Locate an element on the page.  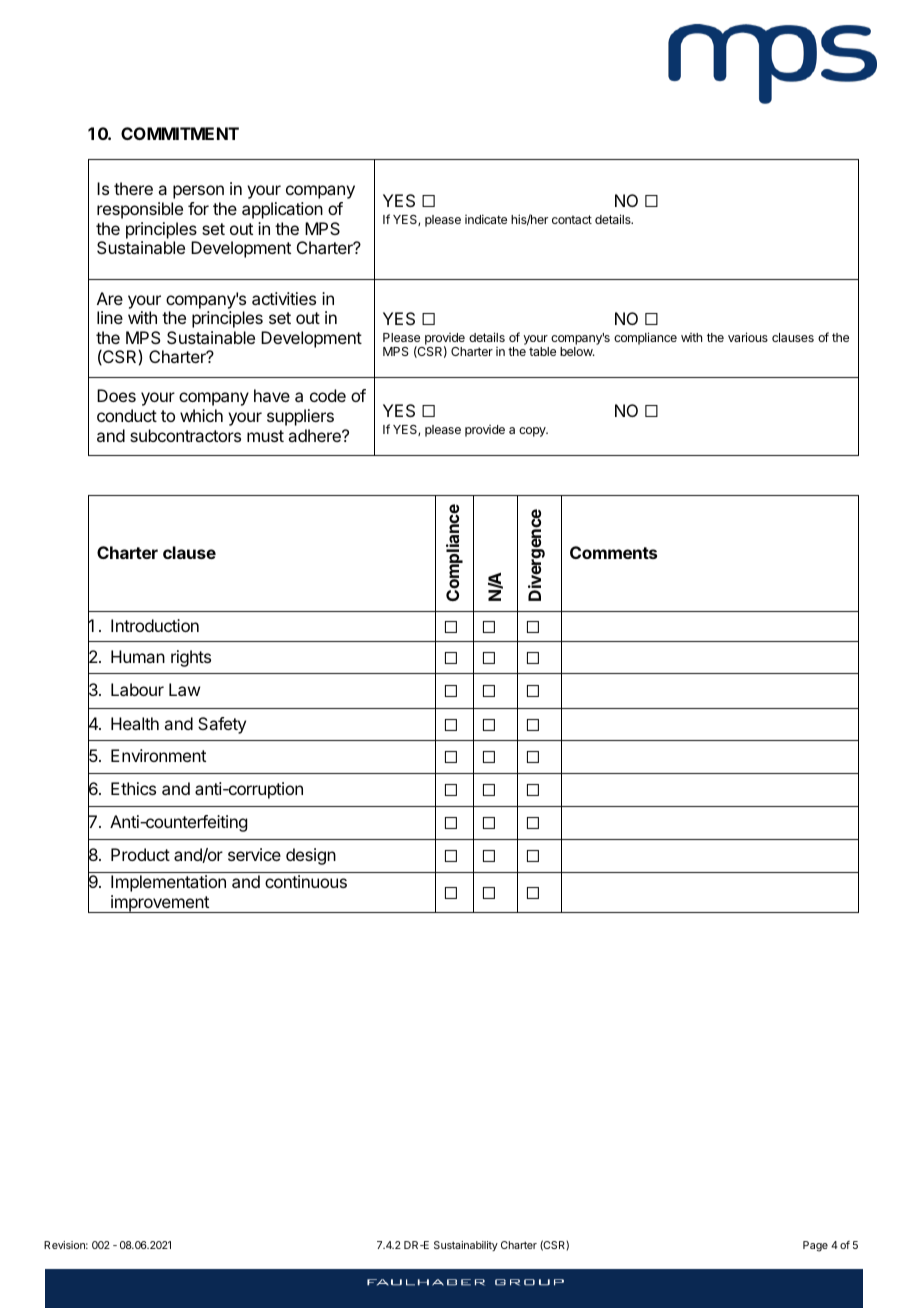
Law is located at coordinates (184, 689).
